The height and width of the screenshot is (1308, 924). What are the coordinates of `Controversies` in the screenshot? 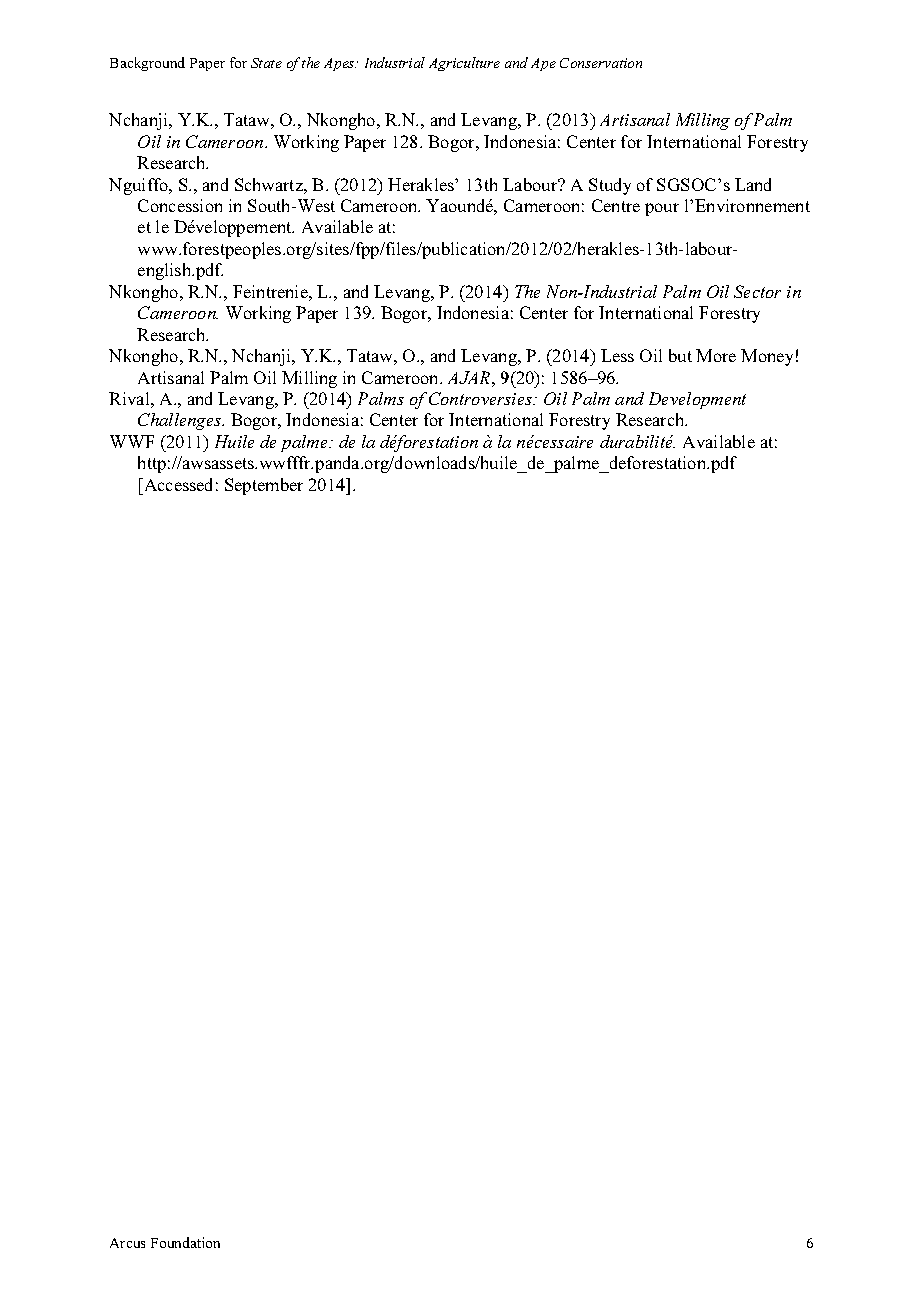 It's located at (482, 398).
